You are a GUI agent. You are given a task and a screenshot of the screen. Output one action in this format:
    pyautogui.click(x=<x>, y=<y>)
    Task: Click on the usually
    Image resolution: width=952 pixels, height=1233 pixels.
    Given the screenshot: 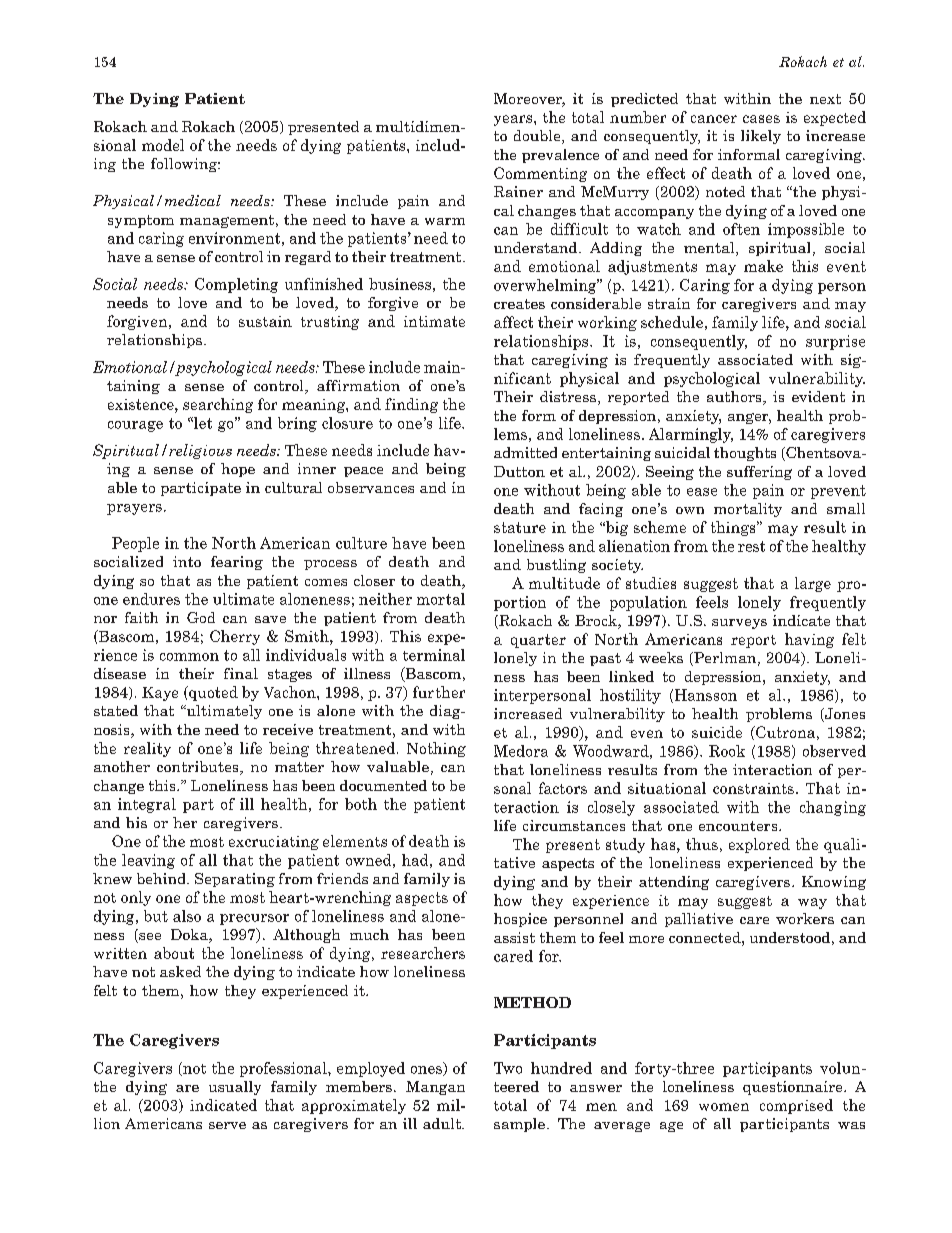 What is the action you would take?
    pyautogui.click(x=235, y=1088)
